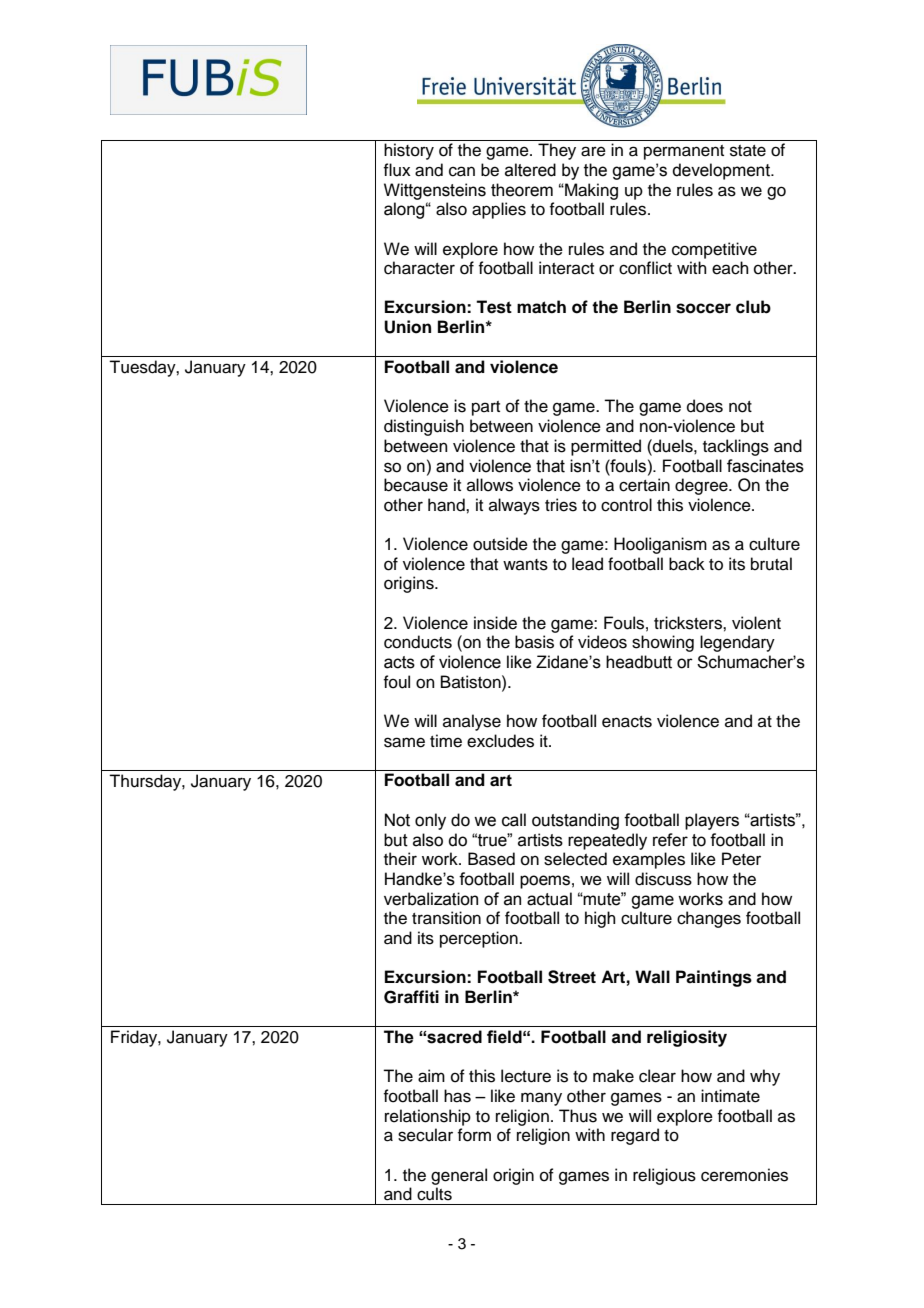 This document has height=1308, width=924. What do you see at coordinates (418, 642) in the document?
I see `conducts` at bounding box center [418, 642].
